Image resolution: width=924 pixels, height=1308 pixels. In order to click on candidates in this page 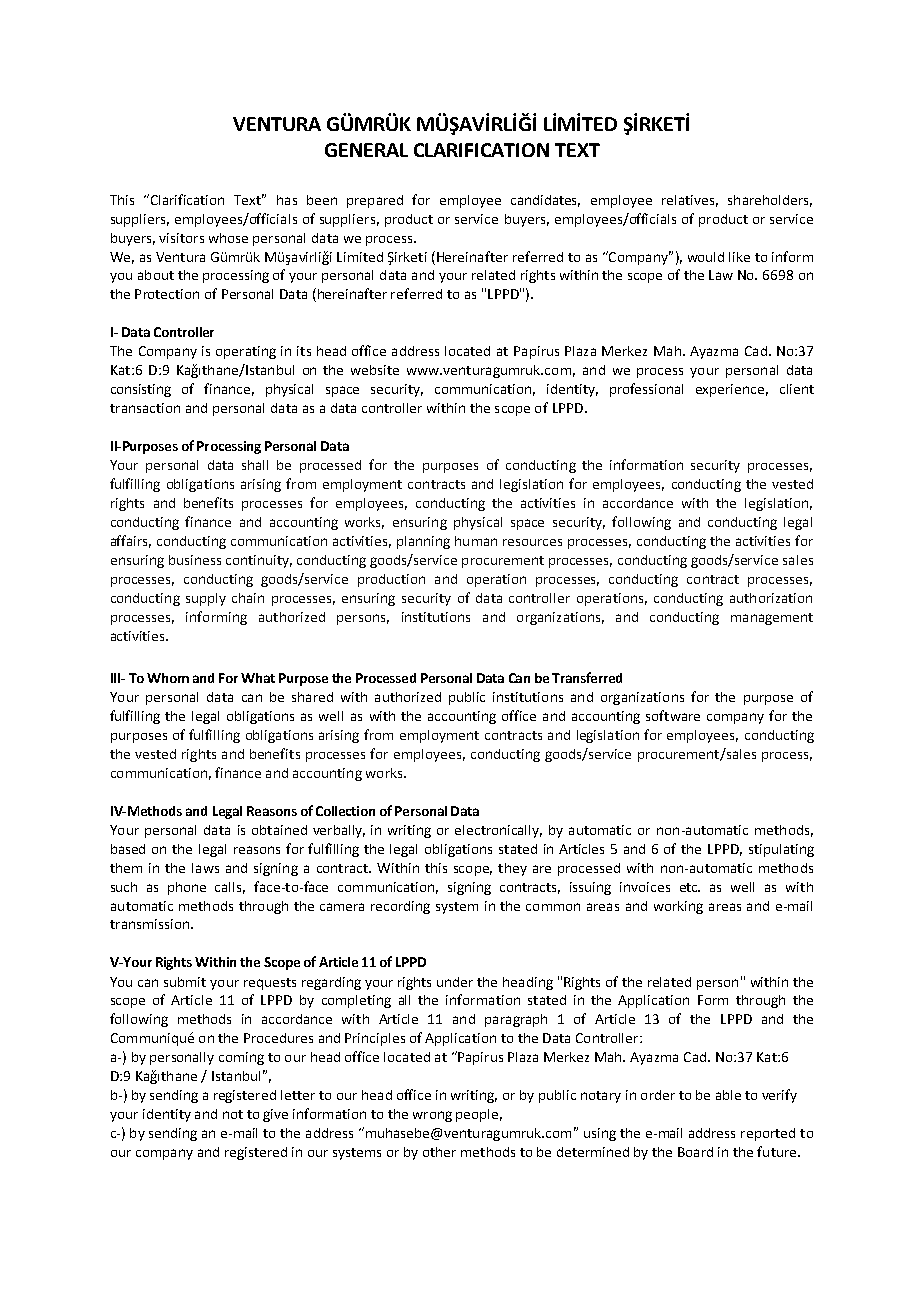, I will do `click(545, 201)`.
